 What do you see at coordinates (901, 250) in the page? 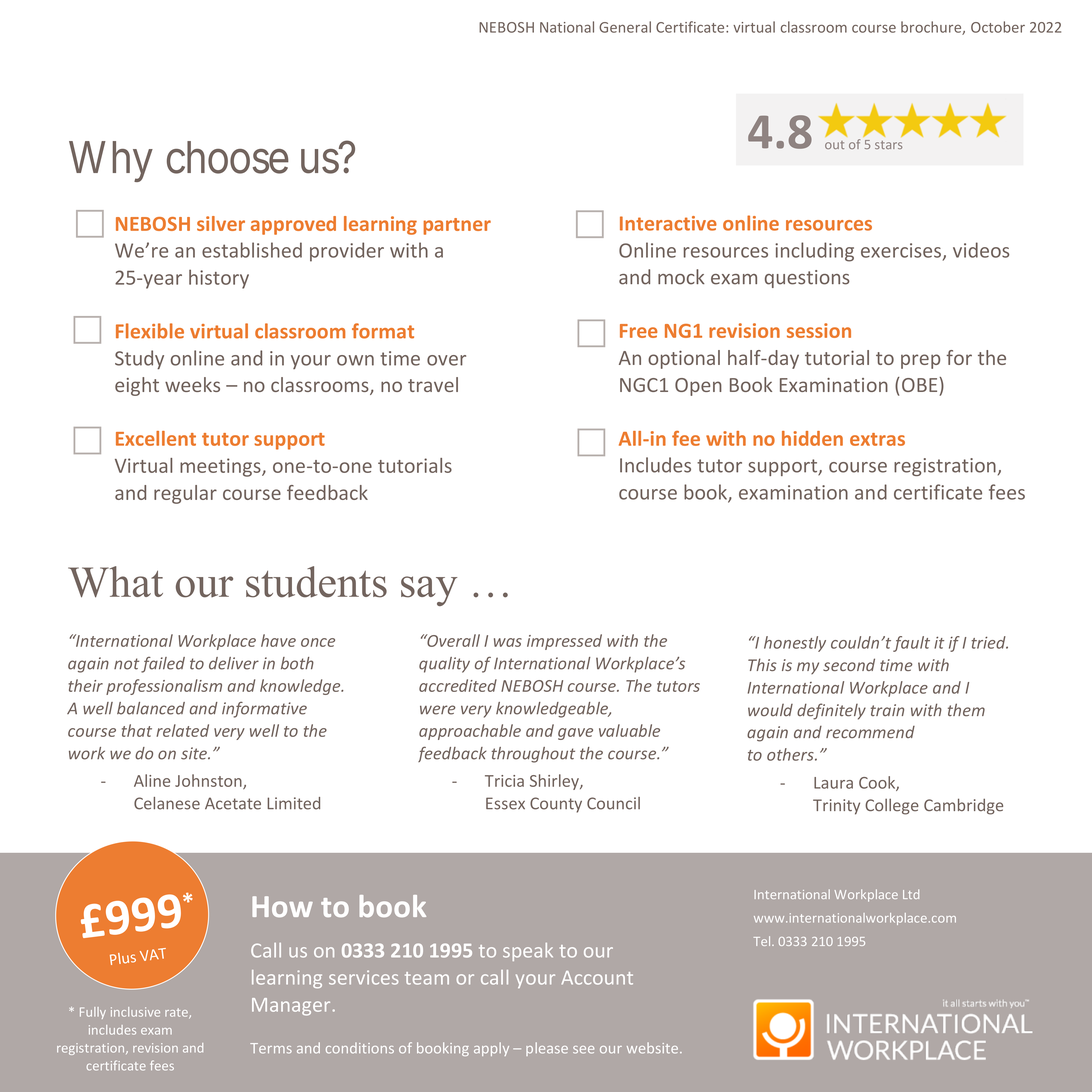
I see `exercises` at bounding box center [901, 250].
